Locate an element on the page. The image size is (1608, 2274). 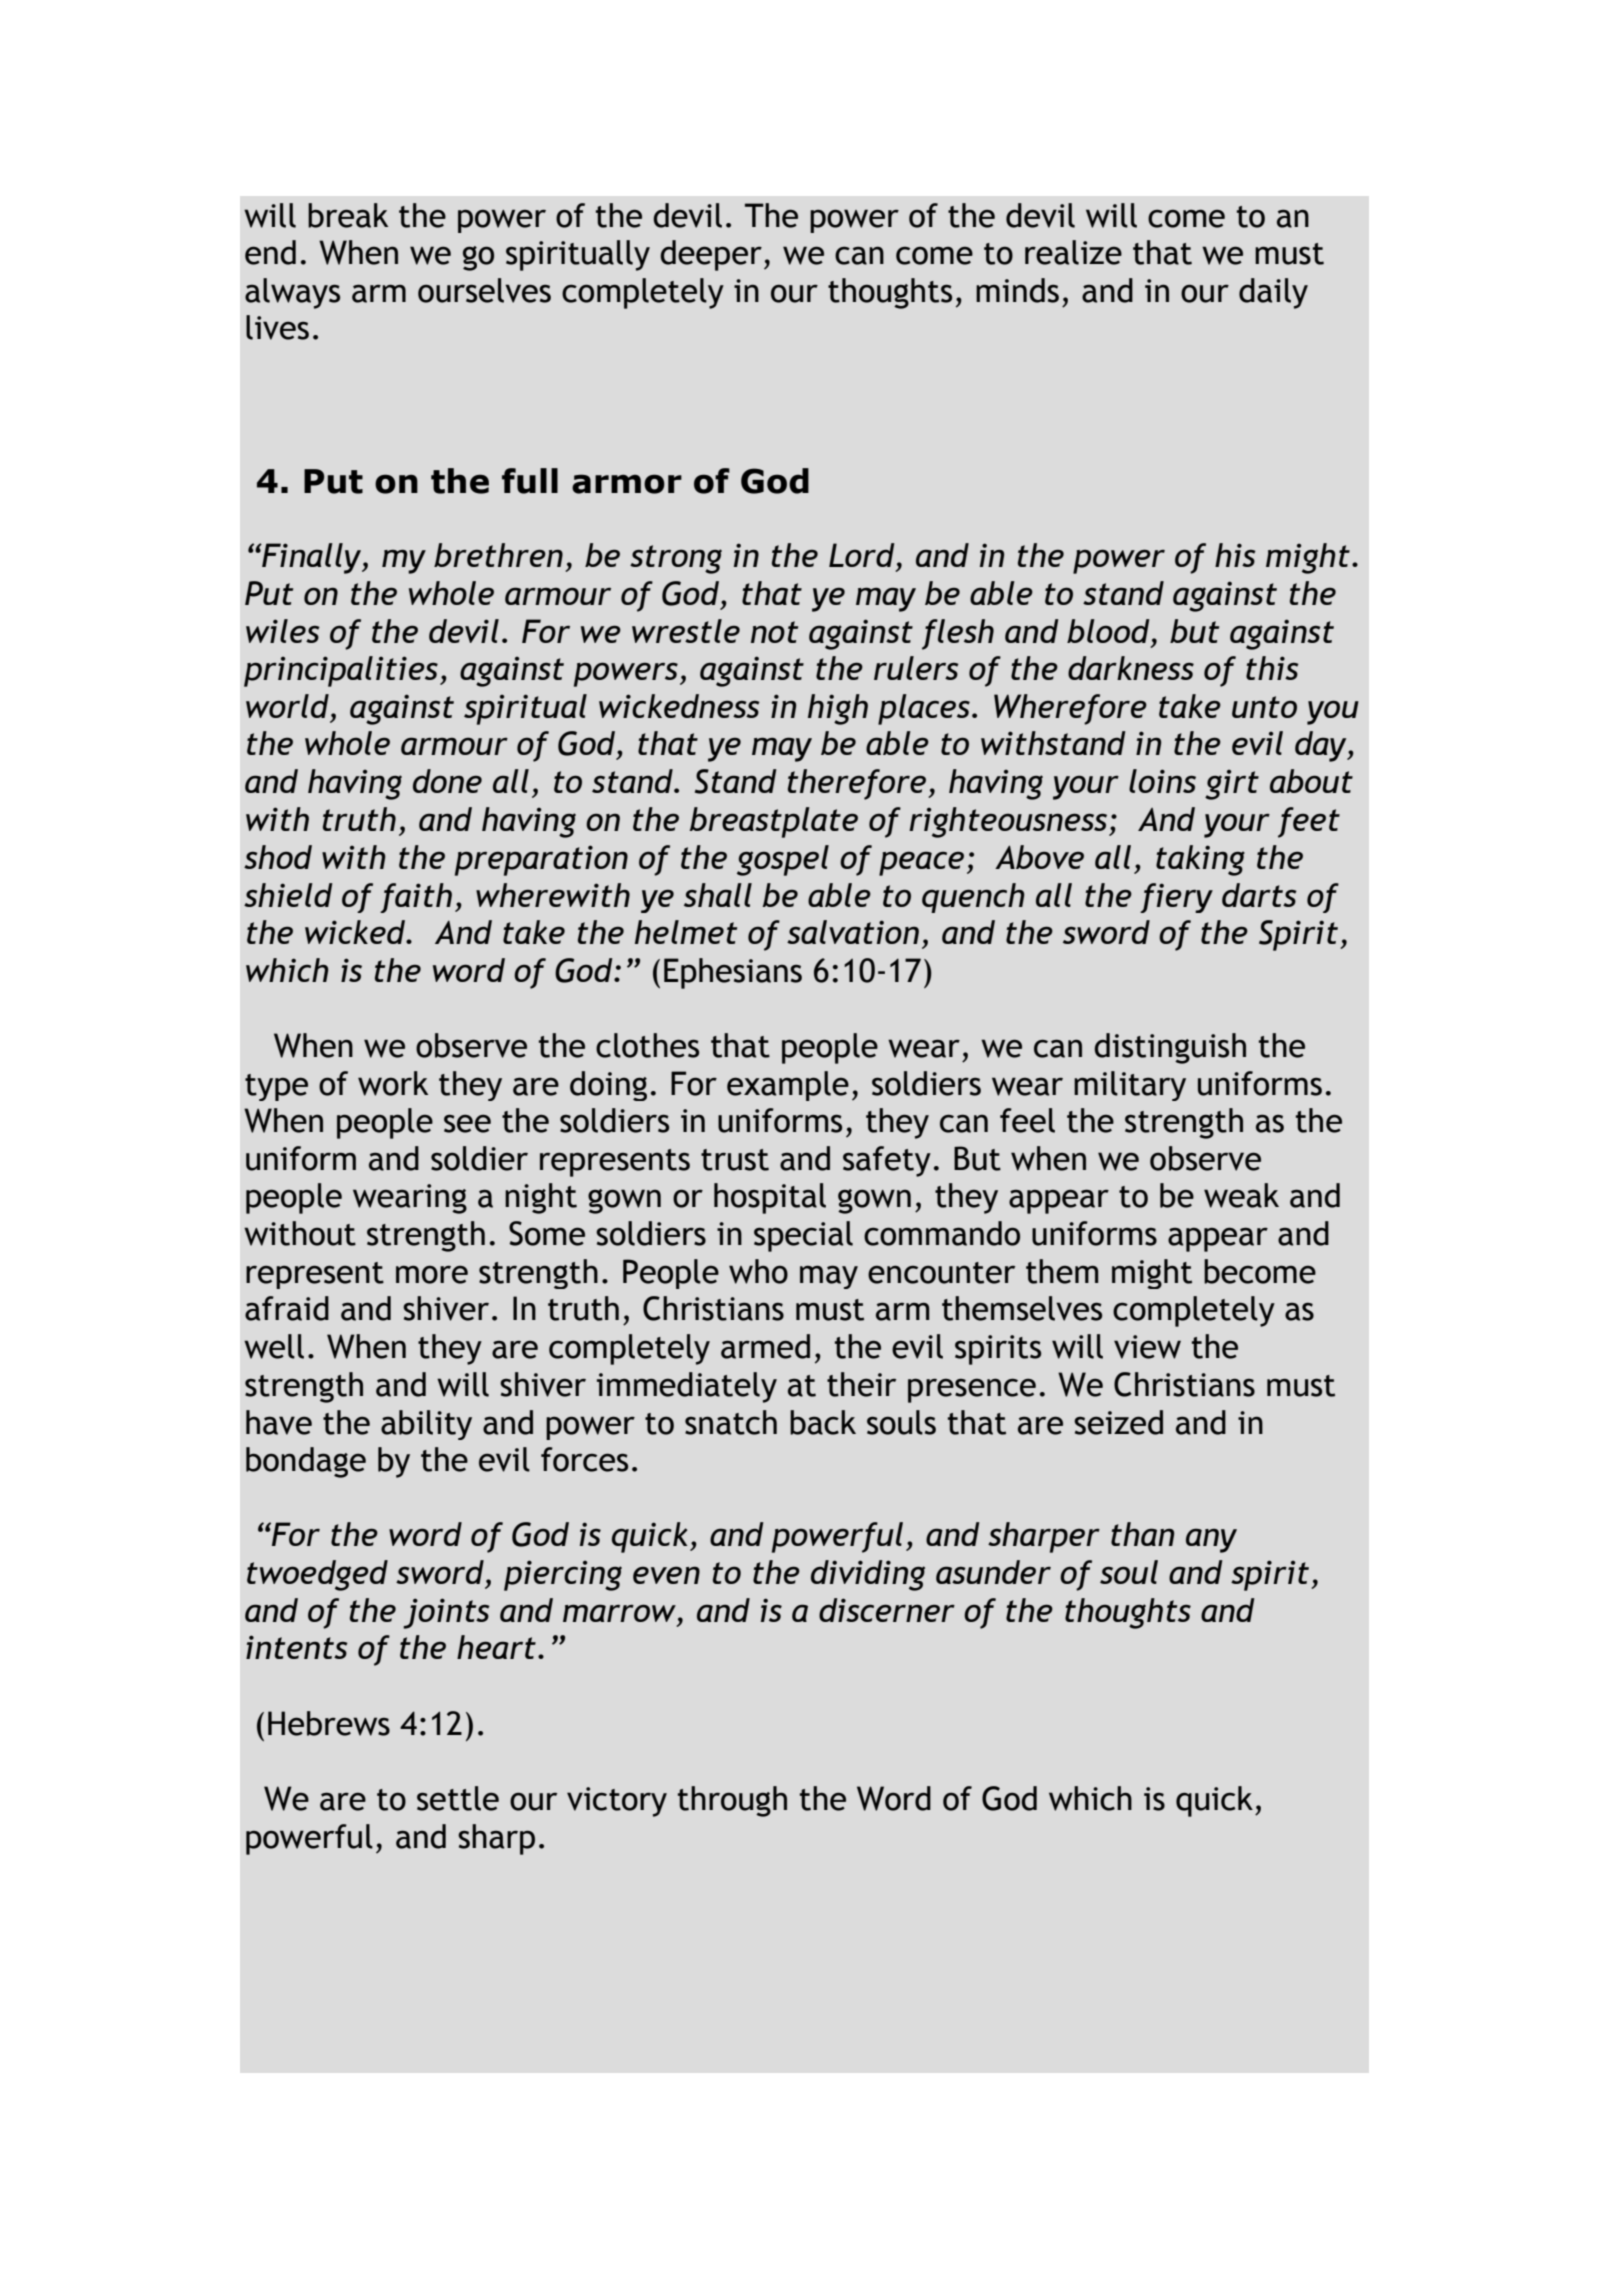
break is located at coordinates (348, 215).
